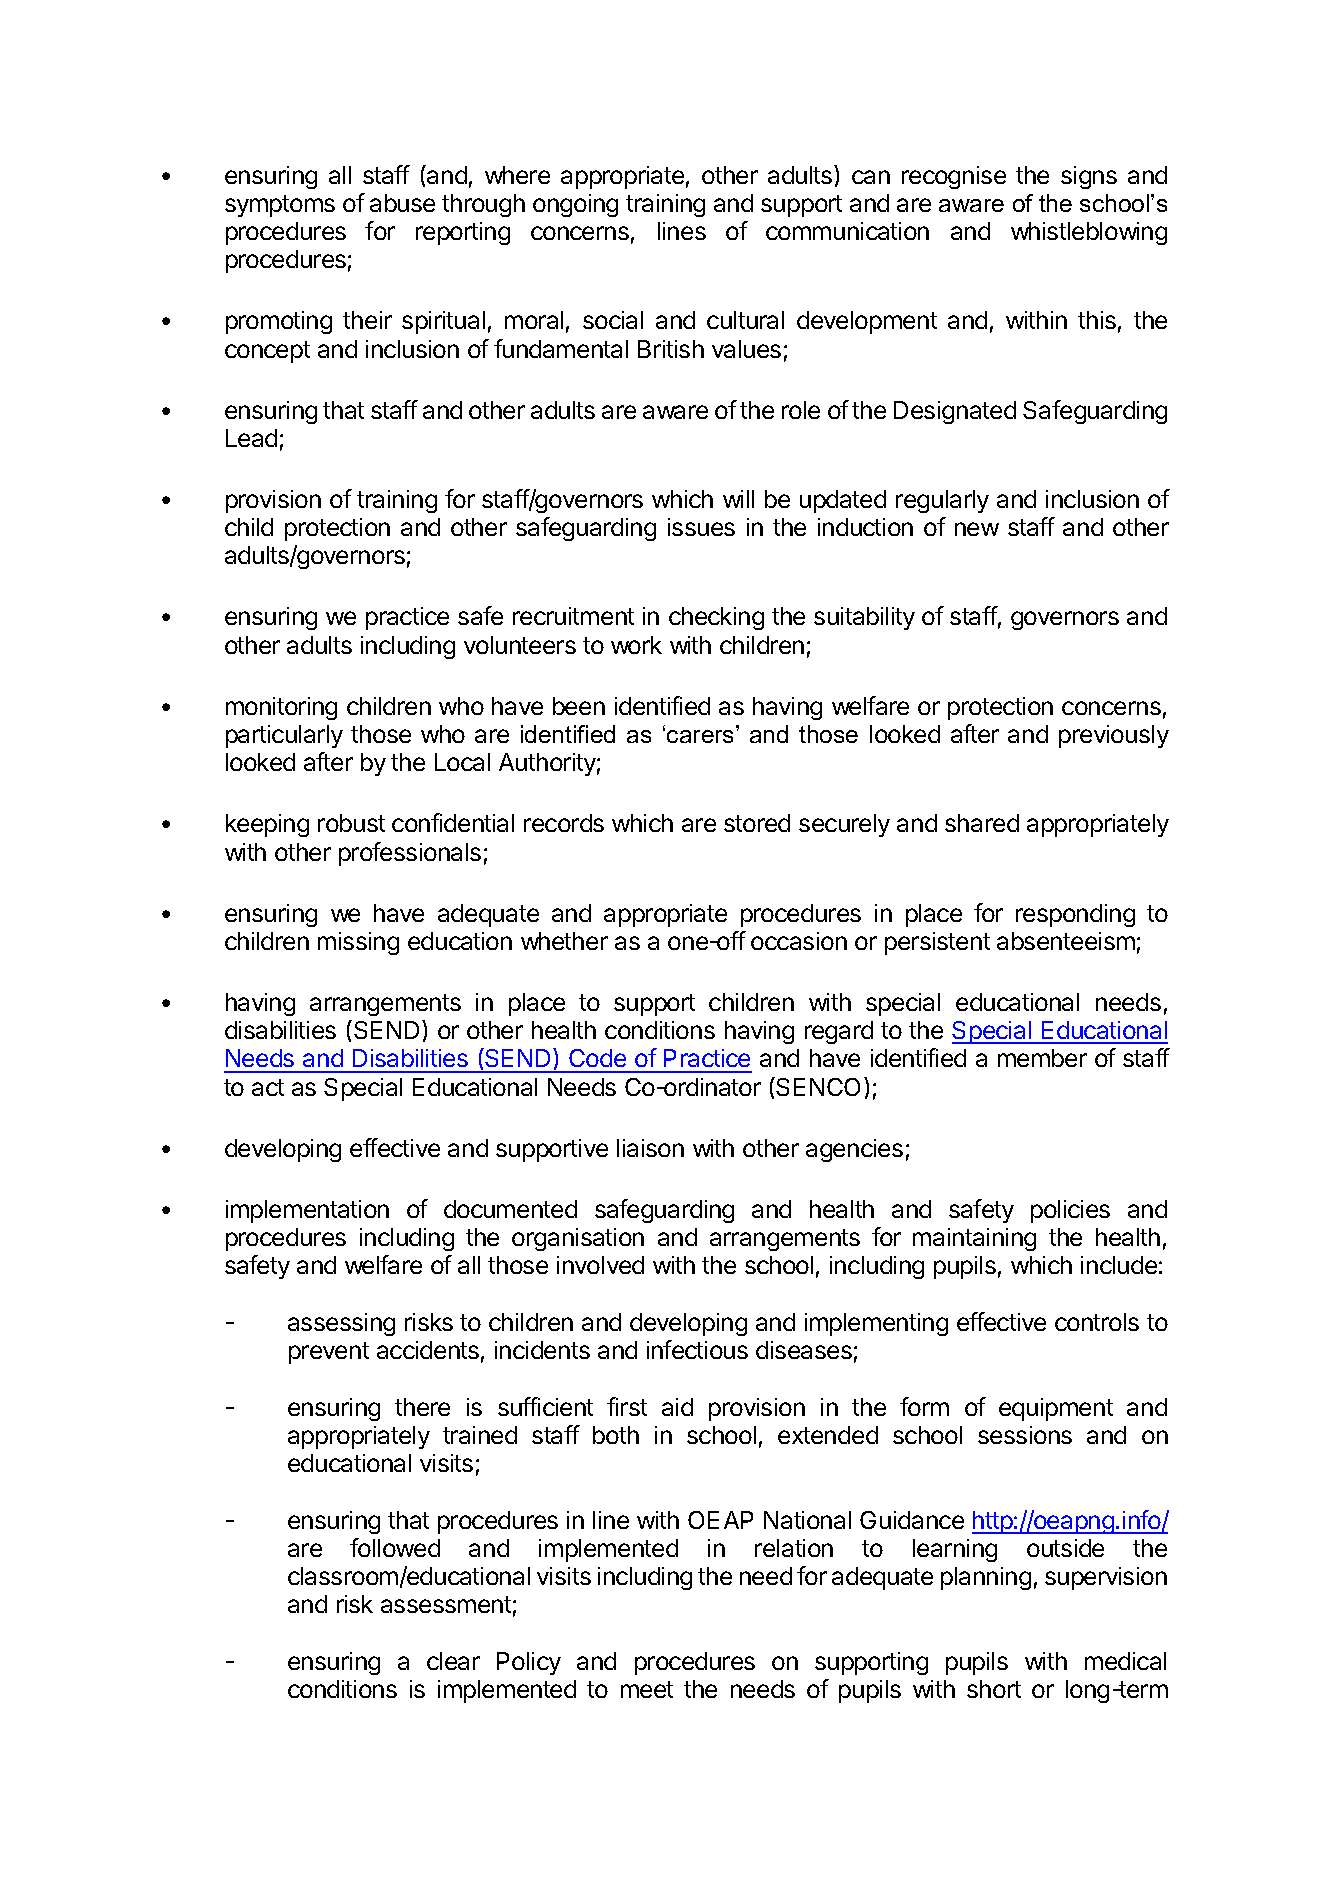 The image size is (1329, 1880). What do you see at coordinates (307, 1211) in the image?
I see `implementation` at bounding box center [307, 1211].
